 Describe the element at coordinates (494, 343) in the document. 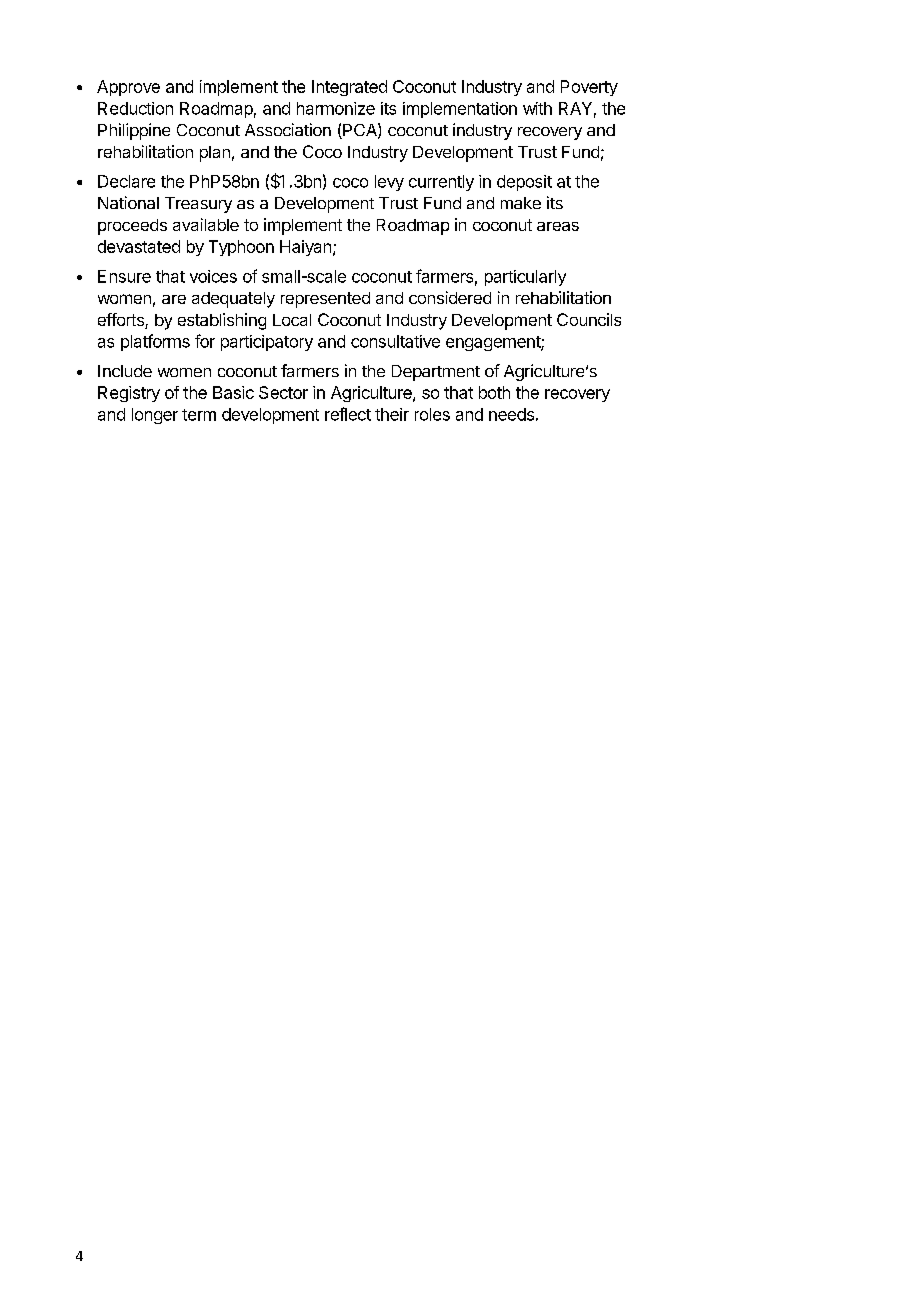

I see `engagement` at that location.
